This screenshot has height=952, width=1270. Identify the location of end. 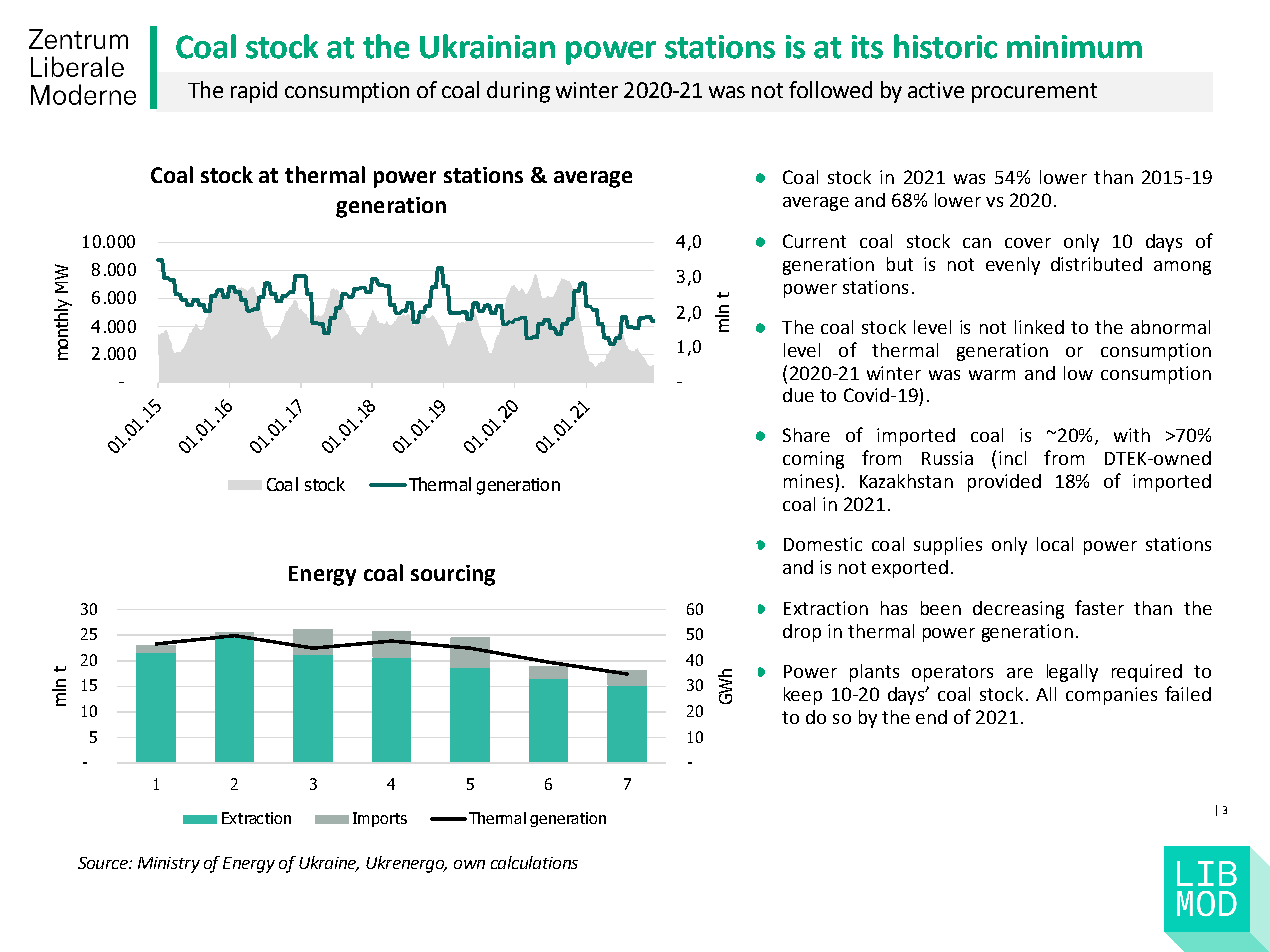
(931, 717).
